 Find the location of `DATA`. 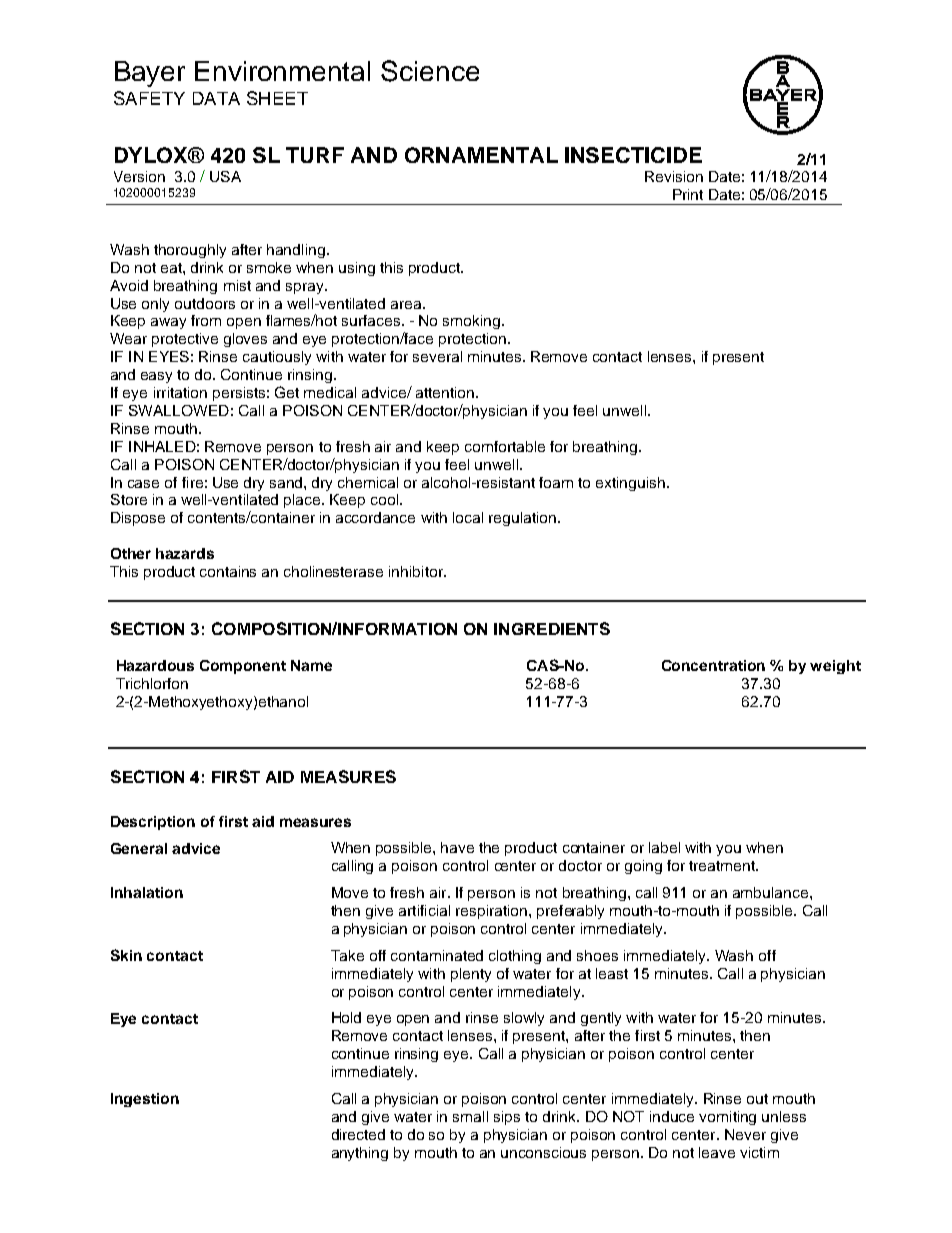

DATA is located at coordinates (216, 98).
